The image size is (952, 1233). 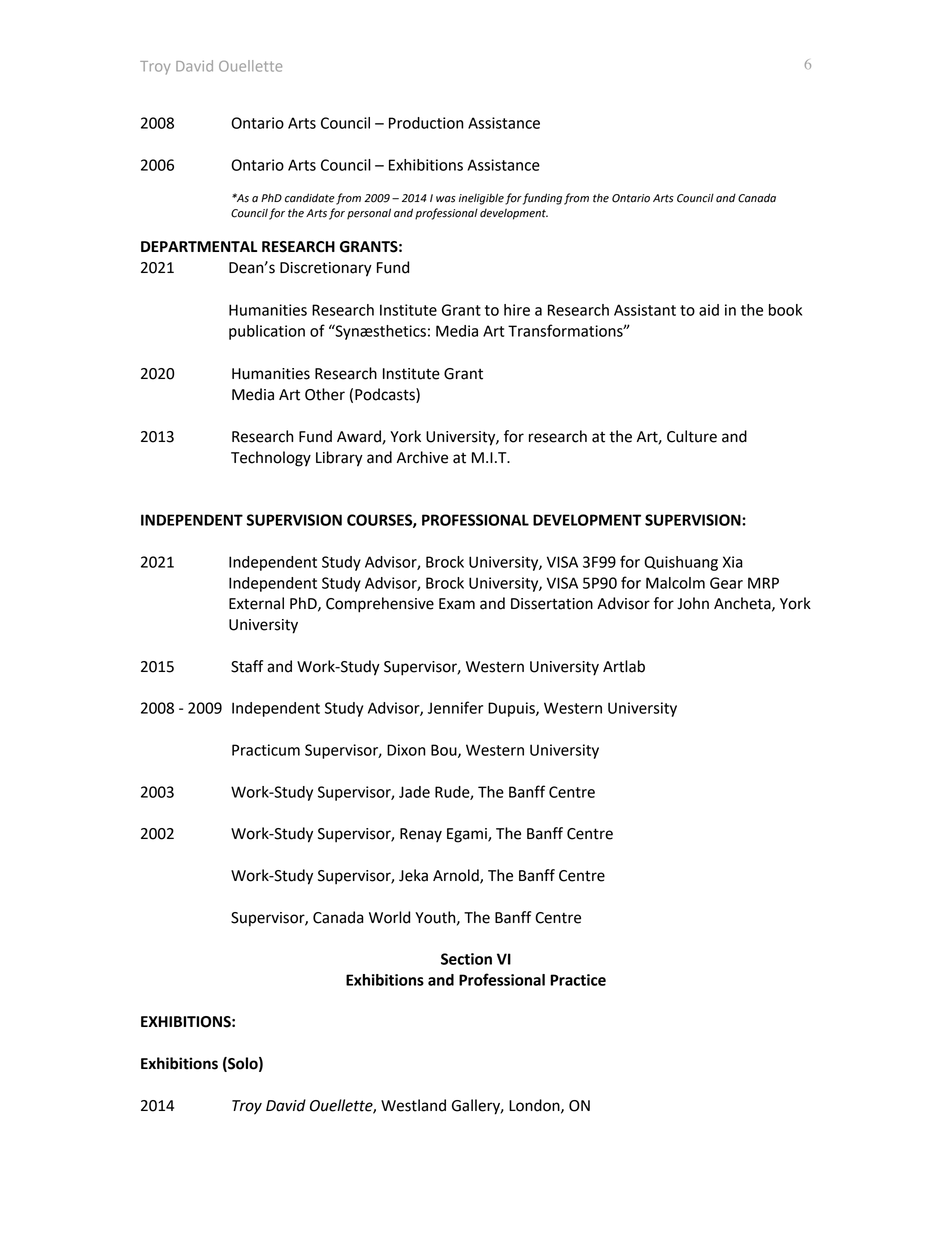 What do you see at coordinates (709, 310) in the page?
I see `aid` at bounding box center [709, 310].
